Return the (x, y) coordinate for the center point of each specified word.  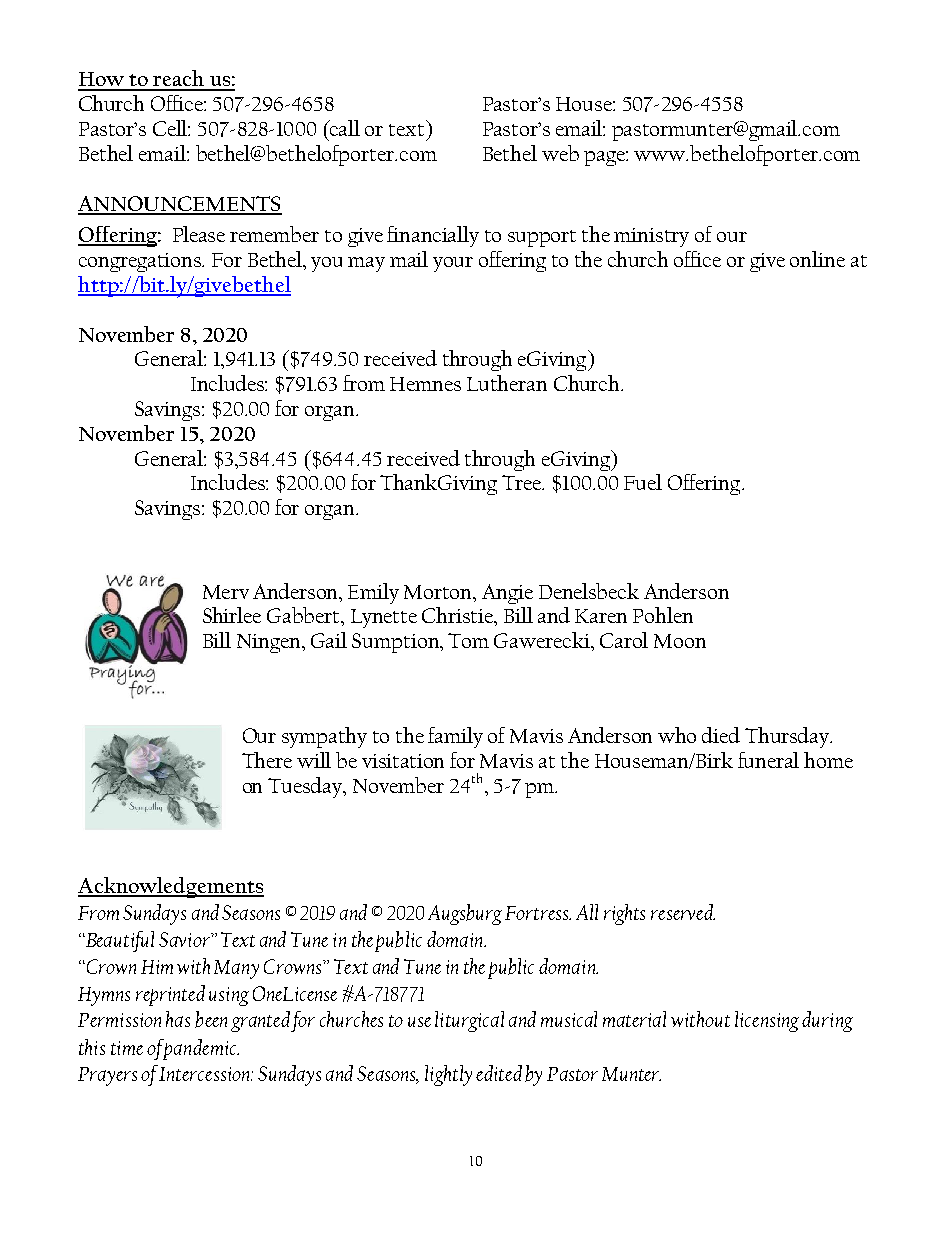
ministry (651, 237)
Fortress (537, 913)
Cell (171, 128)
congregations (141, 262)
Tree (523, 482)
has (178, 1019)
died (721, 735)
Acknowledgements (171, 887)
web (560, 153)
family (455, 737)
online (817, 259)
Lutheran (507, 383)
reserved (683, 912)
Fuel (643, 482)
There (267, 760)
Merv (226, 592)
